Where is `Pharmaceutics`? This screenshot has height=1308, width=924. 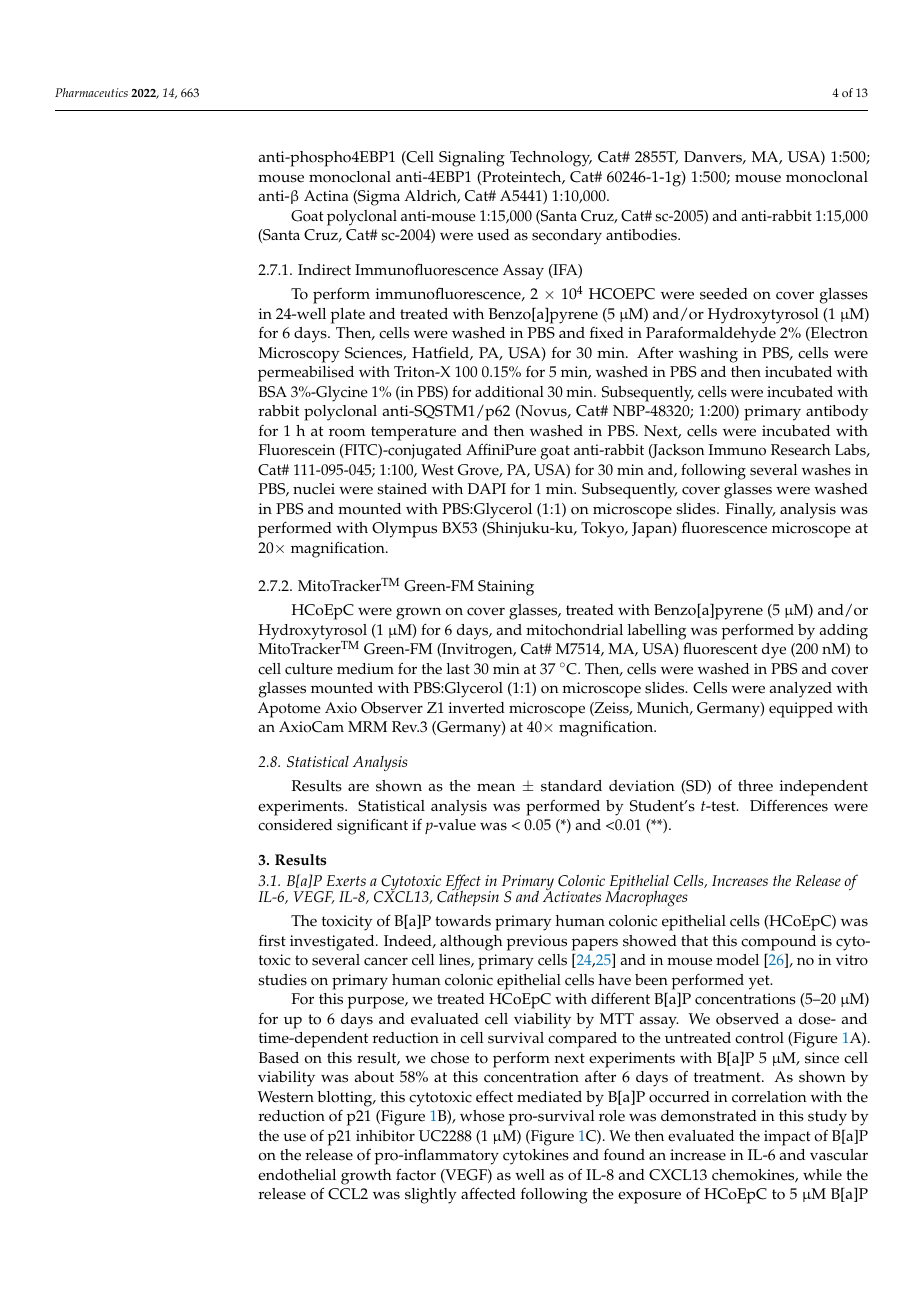 Pharmaceutics is located at coordinates (91, 92).
